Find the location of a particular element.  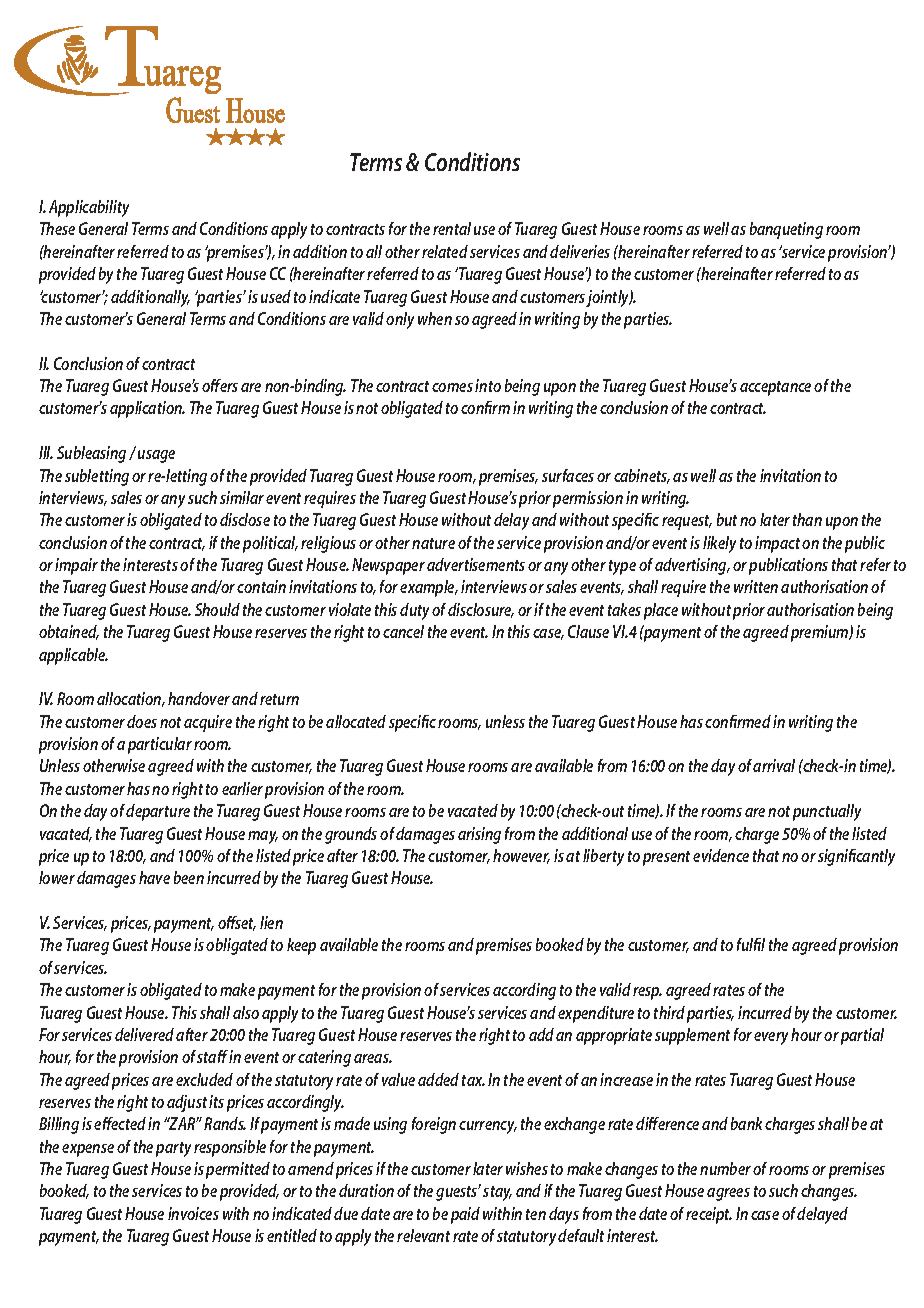

invoices is located at coordinates (193, 1213).
